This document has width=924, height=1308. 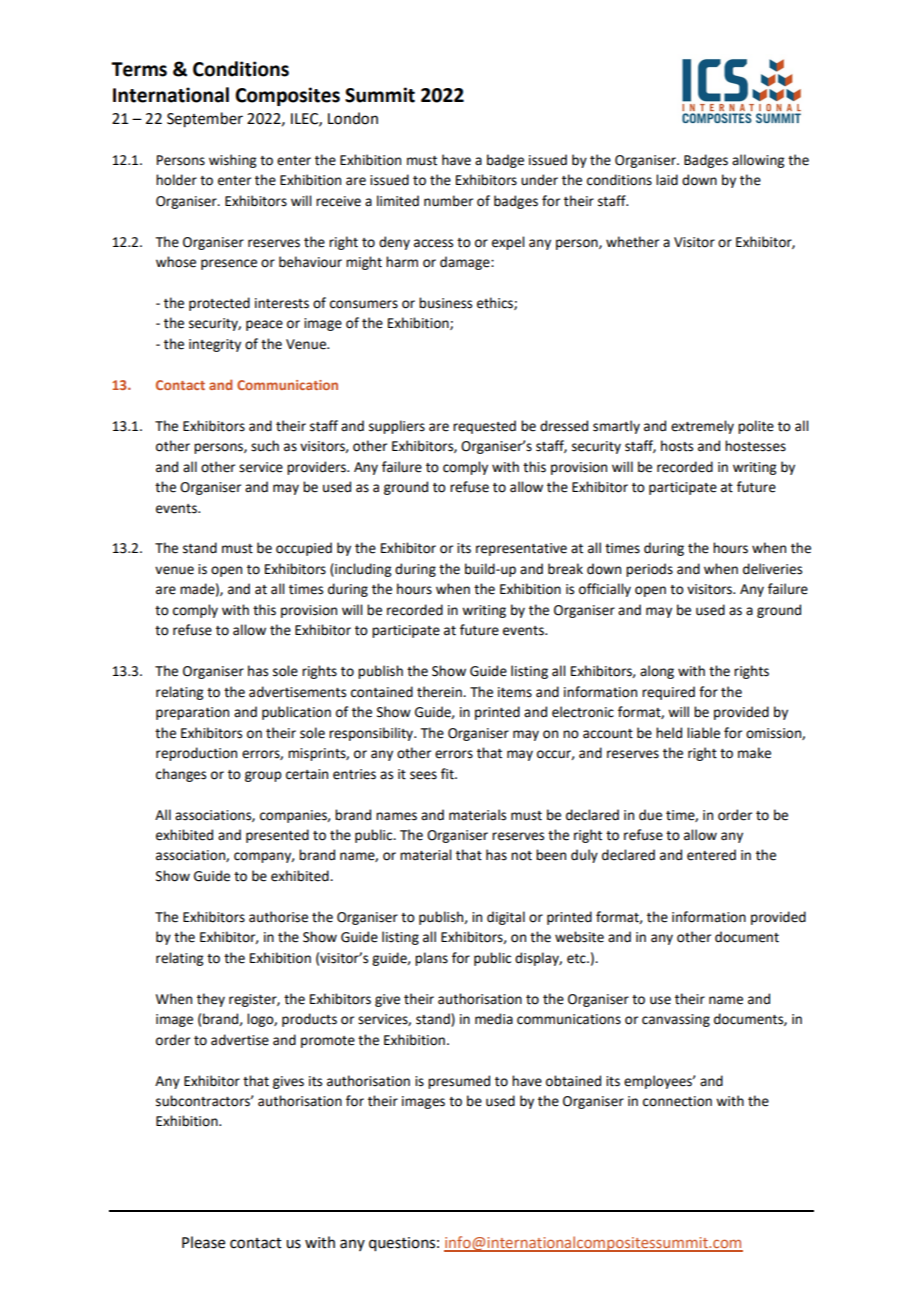 I want to click on authorise, so click(x=278, y=917).
